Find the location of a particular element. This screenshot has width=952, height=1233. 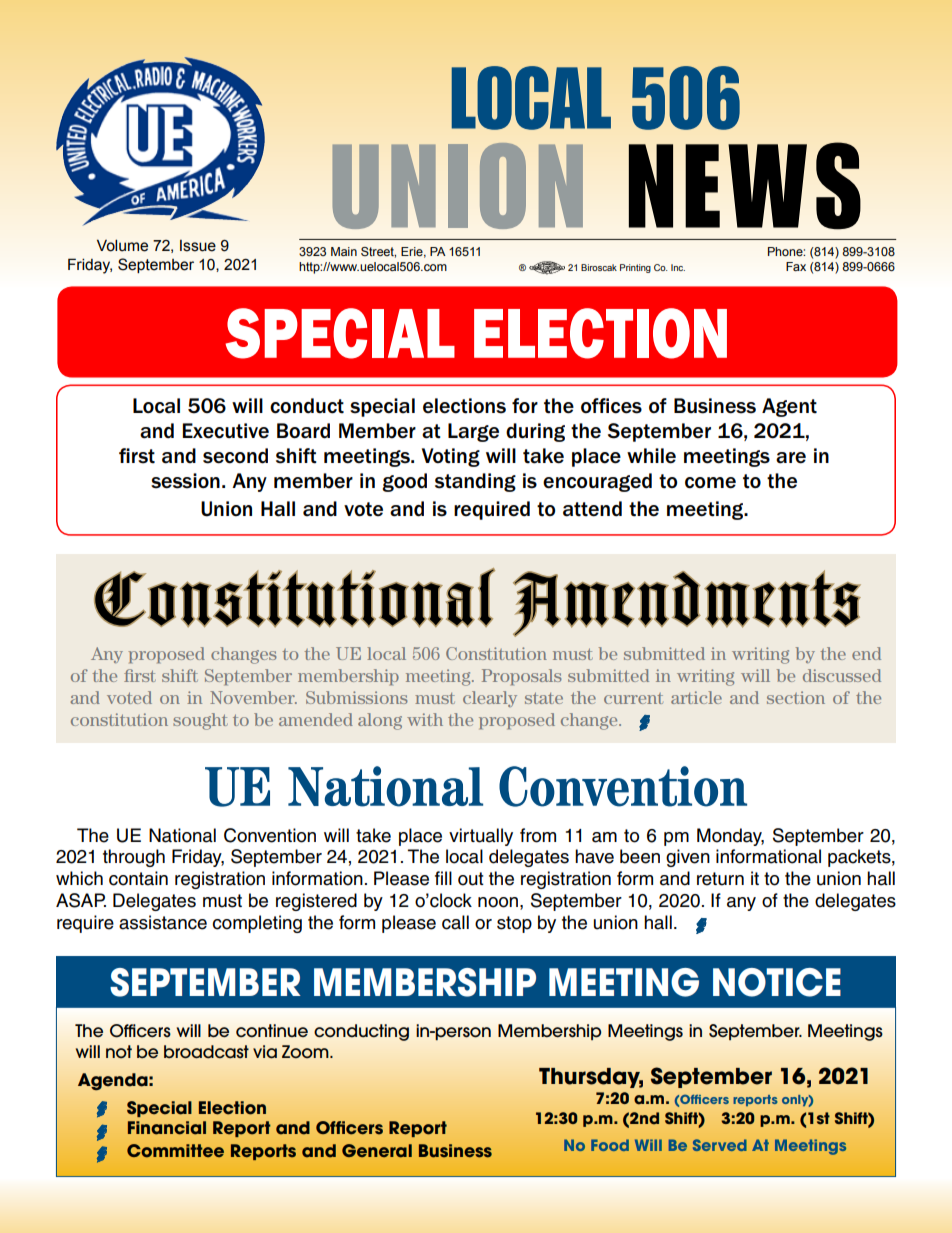

NEWS is located at coordinates (744, 186).
